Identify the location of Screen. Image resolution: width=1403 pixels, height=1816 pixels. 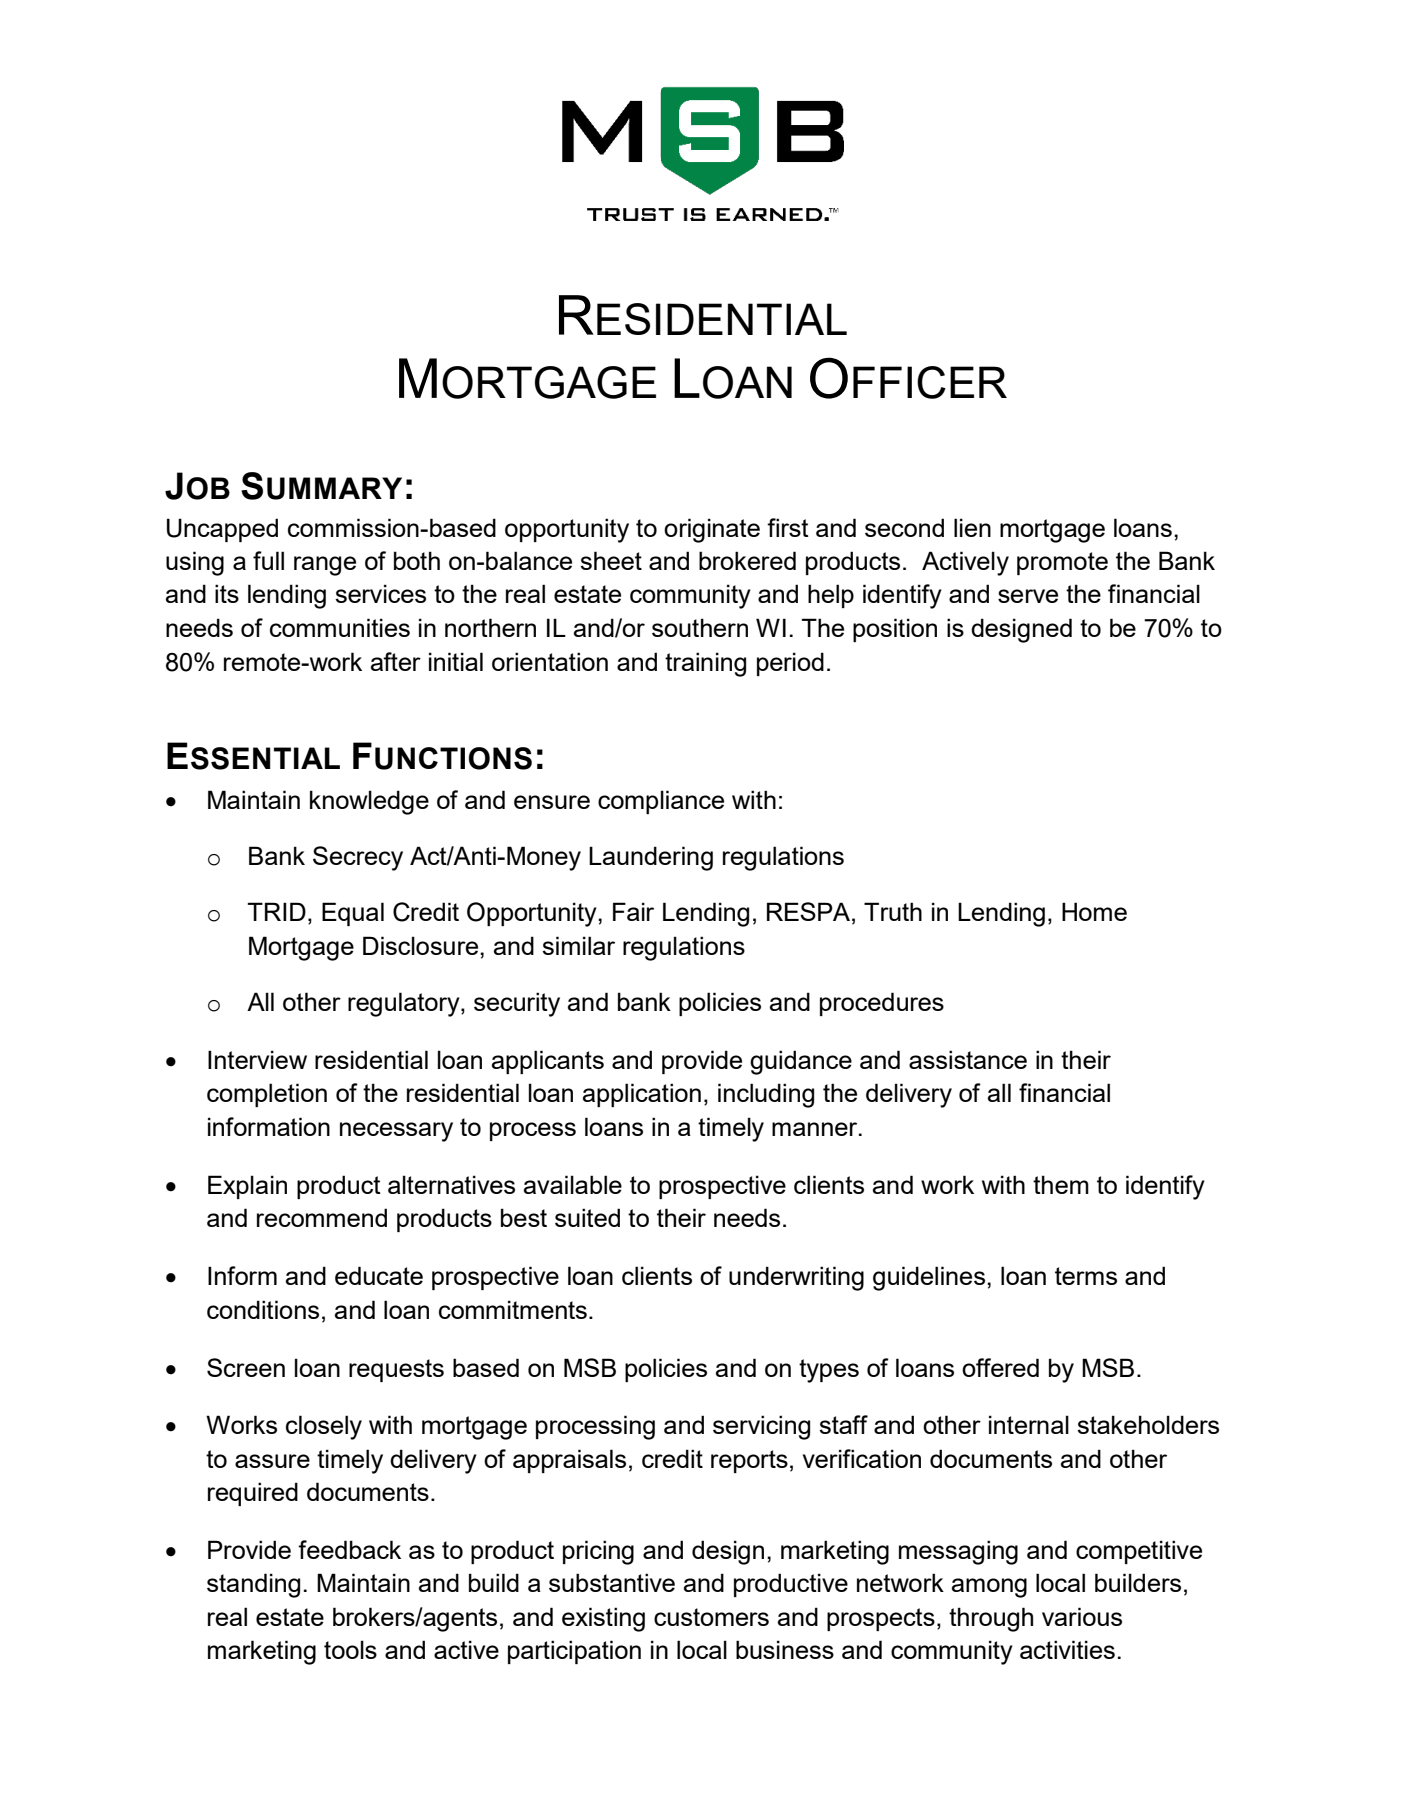
(246, 1367).
